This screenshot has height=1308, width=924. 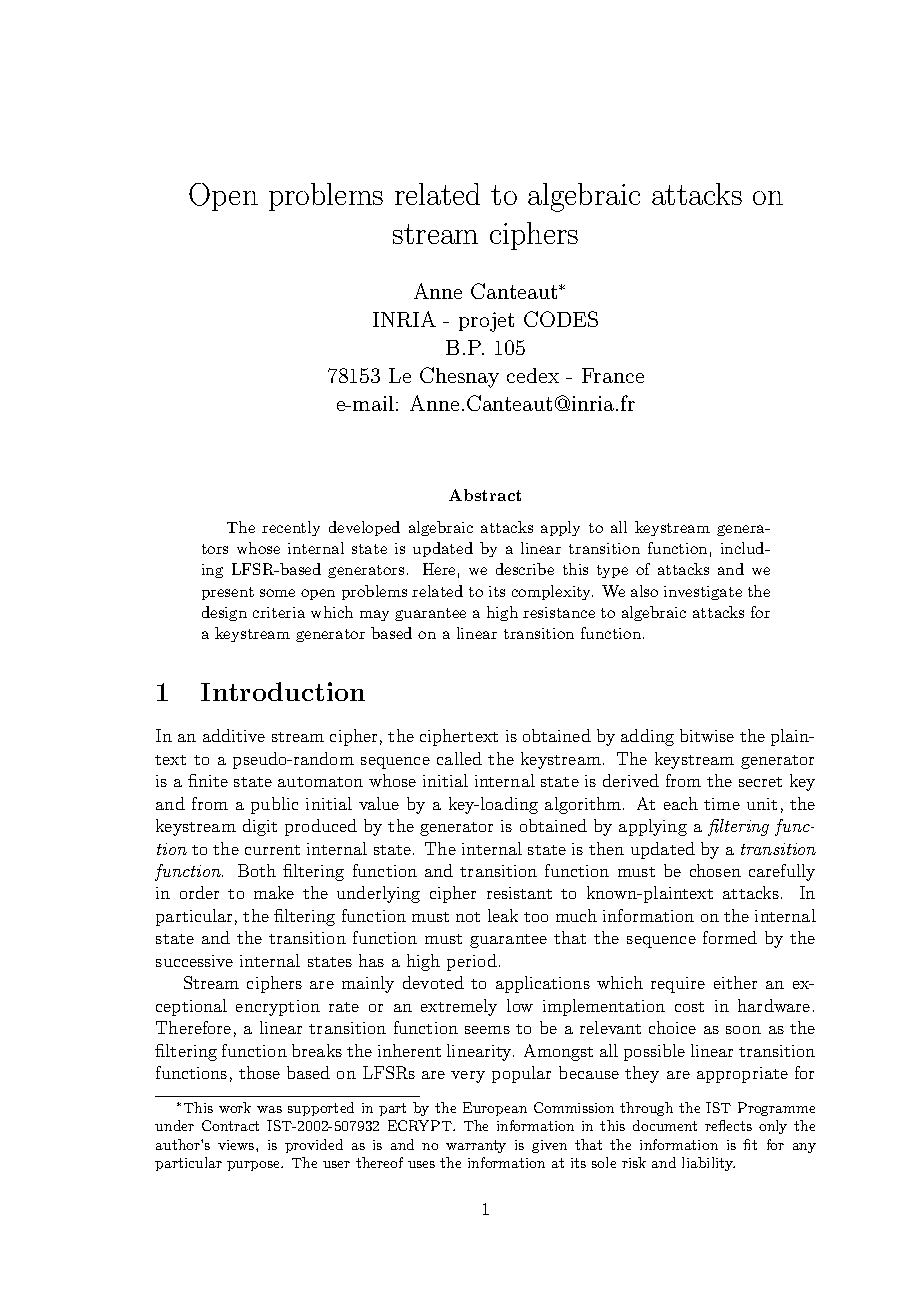 What do you see at coordinates (750, 1144) in the screenshot?
I see `fit` at bounding box center [750, 1144].
